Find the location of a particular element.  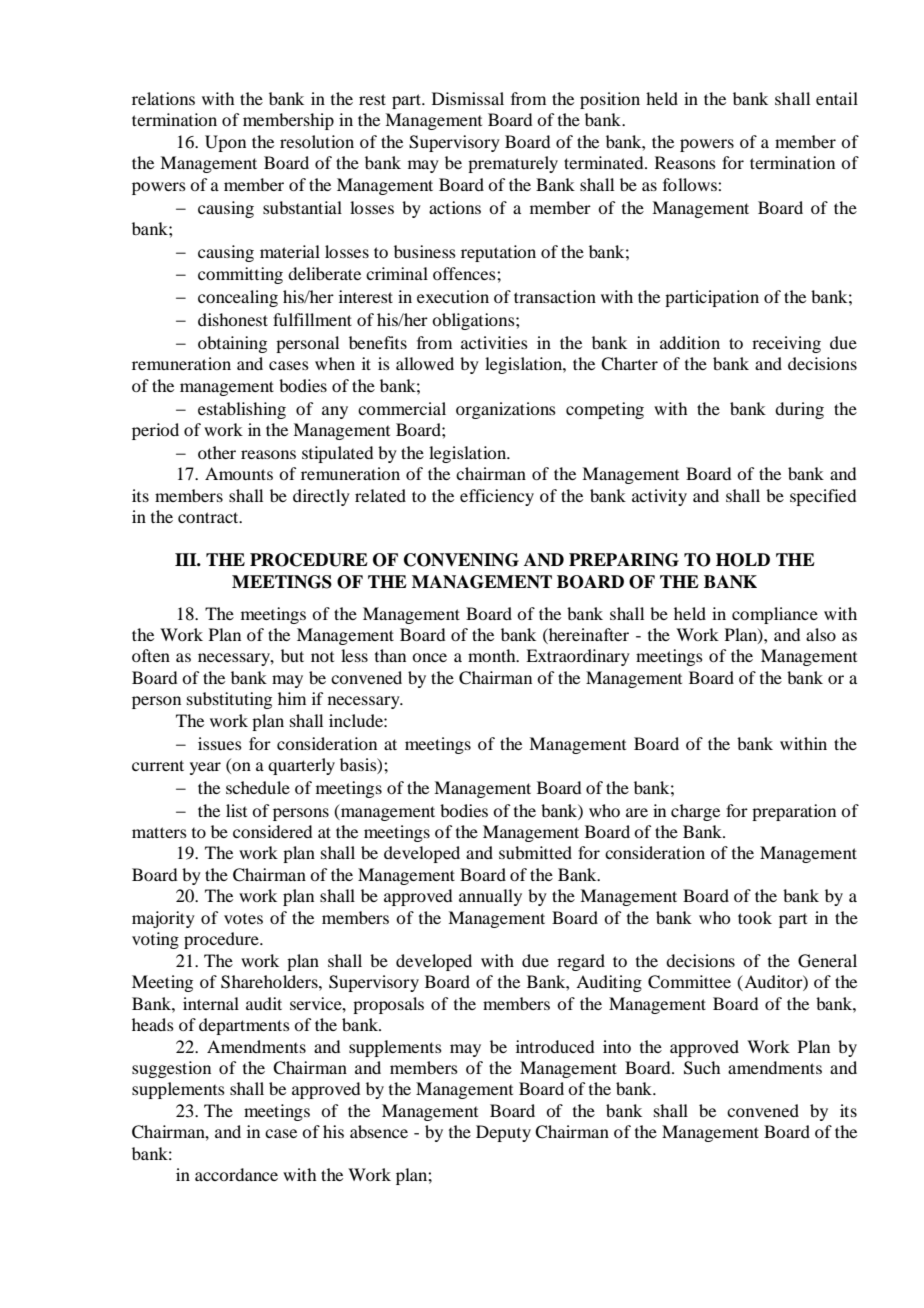

establishing is located at coordinates (242, 410).
